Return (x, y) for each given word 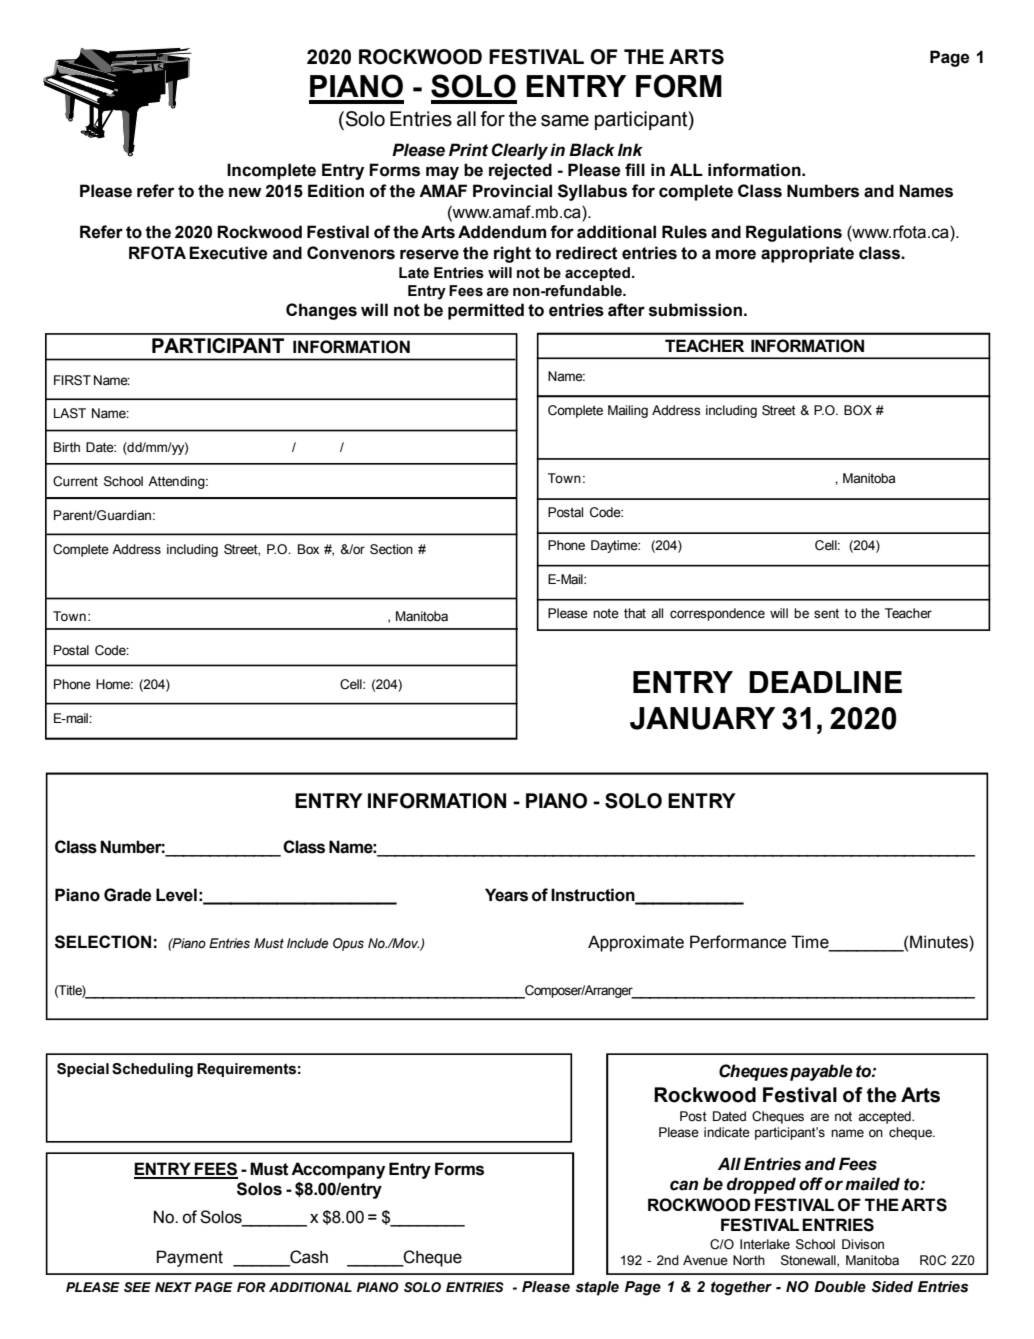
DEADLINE (825, 682)
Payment (190, 1258)
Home (114, 684)
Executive (228, 253)
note (606, 613)
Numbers (823, 191)
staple (597, 1288)
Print (468, 150)
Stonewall (809, 1261)
